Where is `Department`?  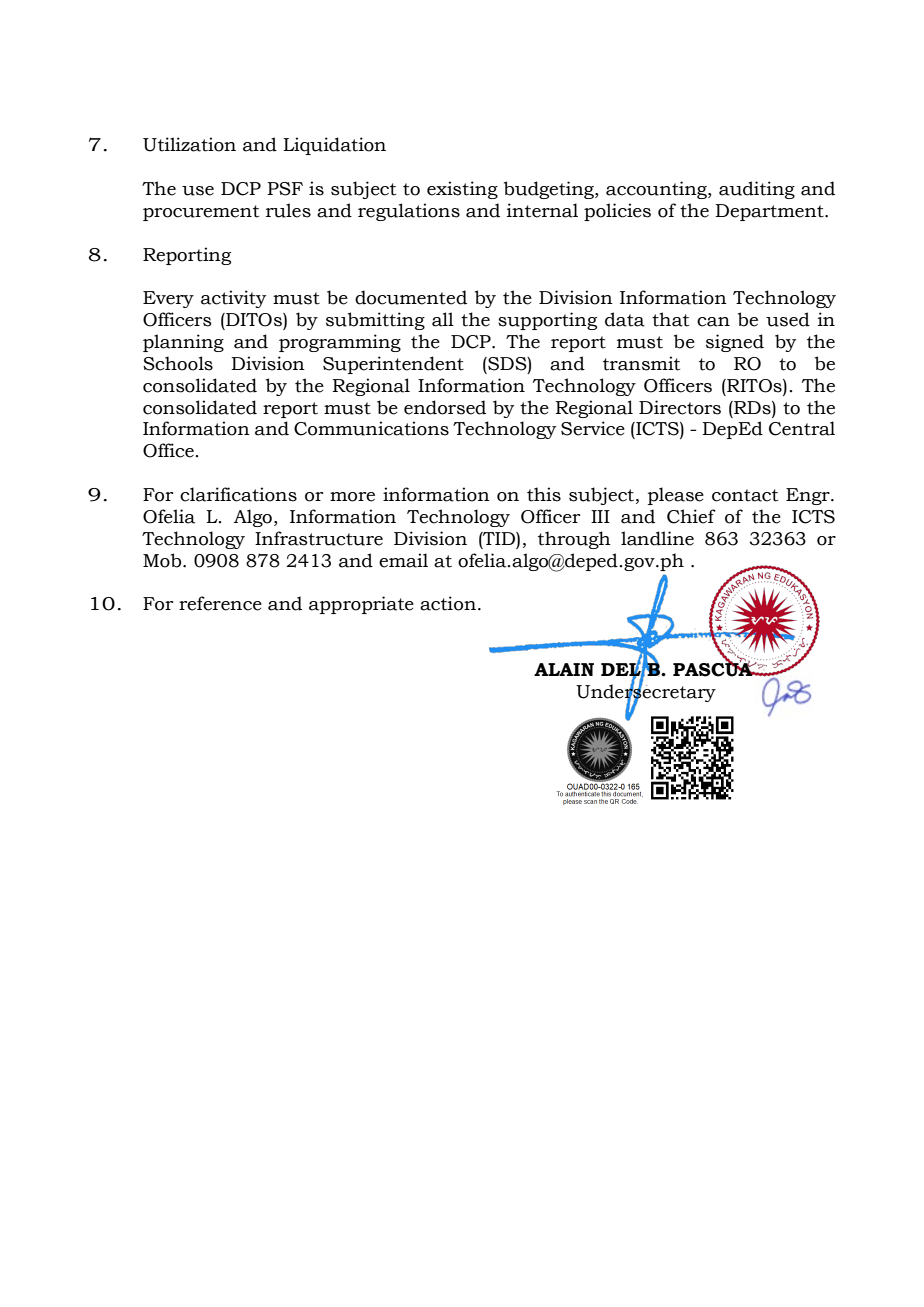 Department is located at coordinates (770, 212).
